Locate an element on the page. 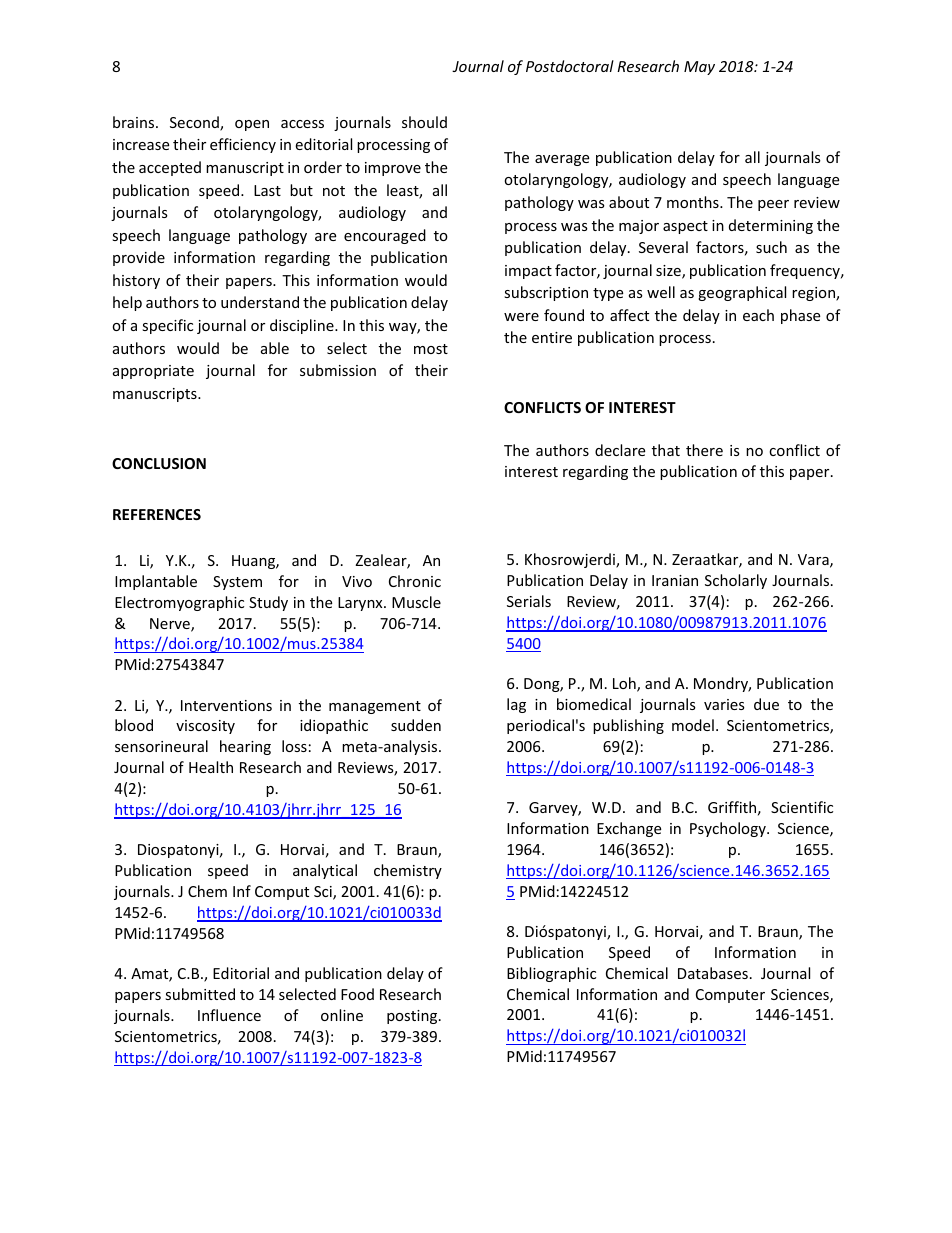 The height and width of the page is (1233, 952). May is located at coordinates (699, 68).
